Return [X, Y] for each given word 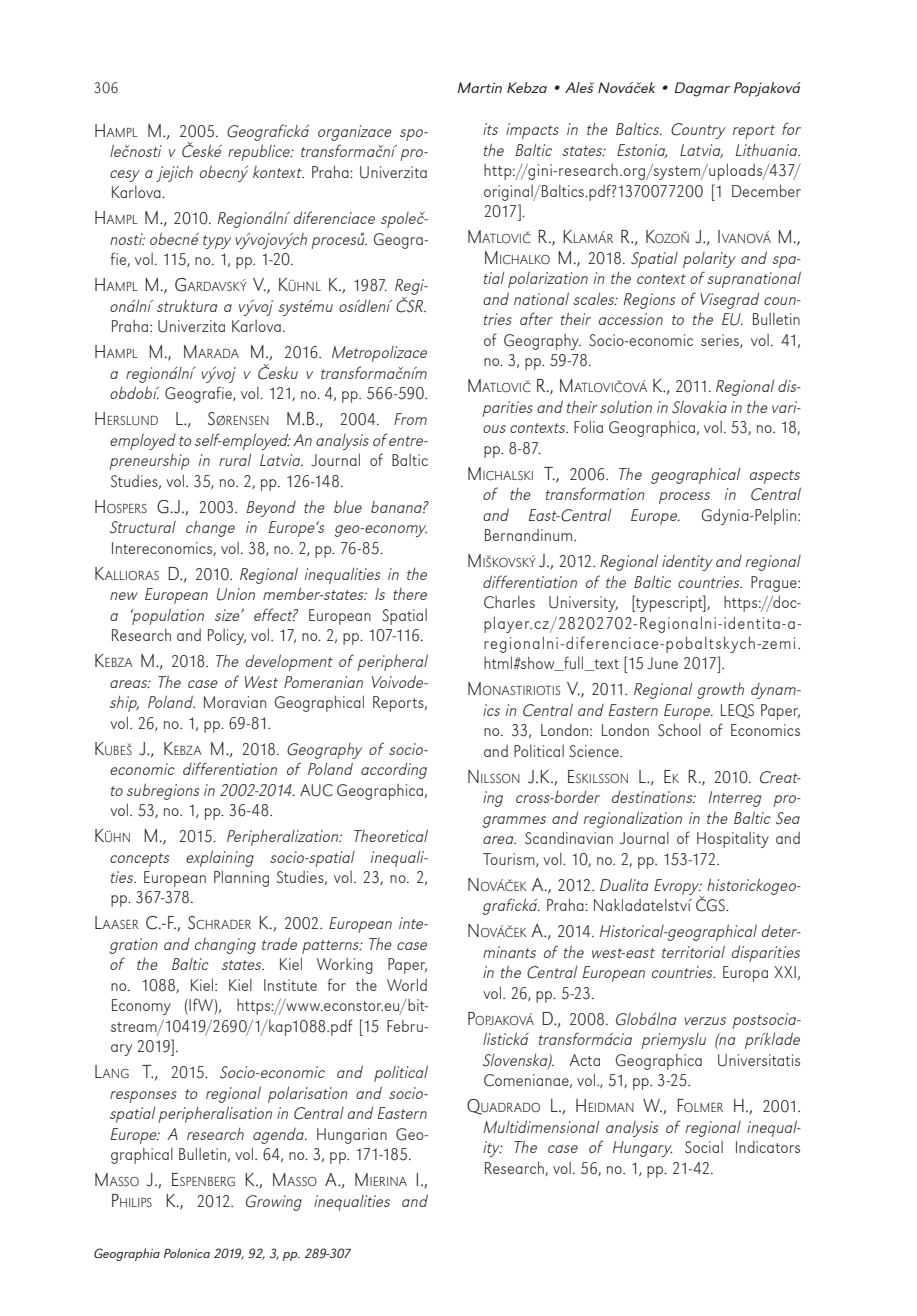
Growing [274, 1203]
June [662, 663]
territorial [693, 951]
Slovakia [699, 407]
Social [704, 1147]
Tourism [510, 860]
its [490, 129]
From [410, 419]
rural [235, 459]
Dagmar [702, 89]
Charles [509, 602]
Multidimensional [541, 1126]
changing [225, 946]
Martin [479, 87]
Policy [227, 637]
